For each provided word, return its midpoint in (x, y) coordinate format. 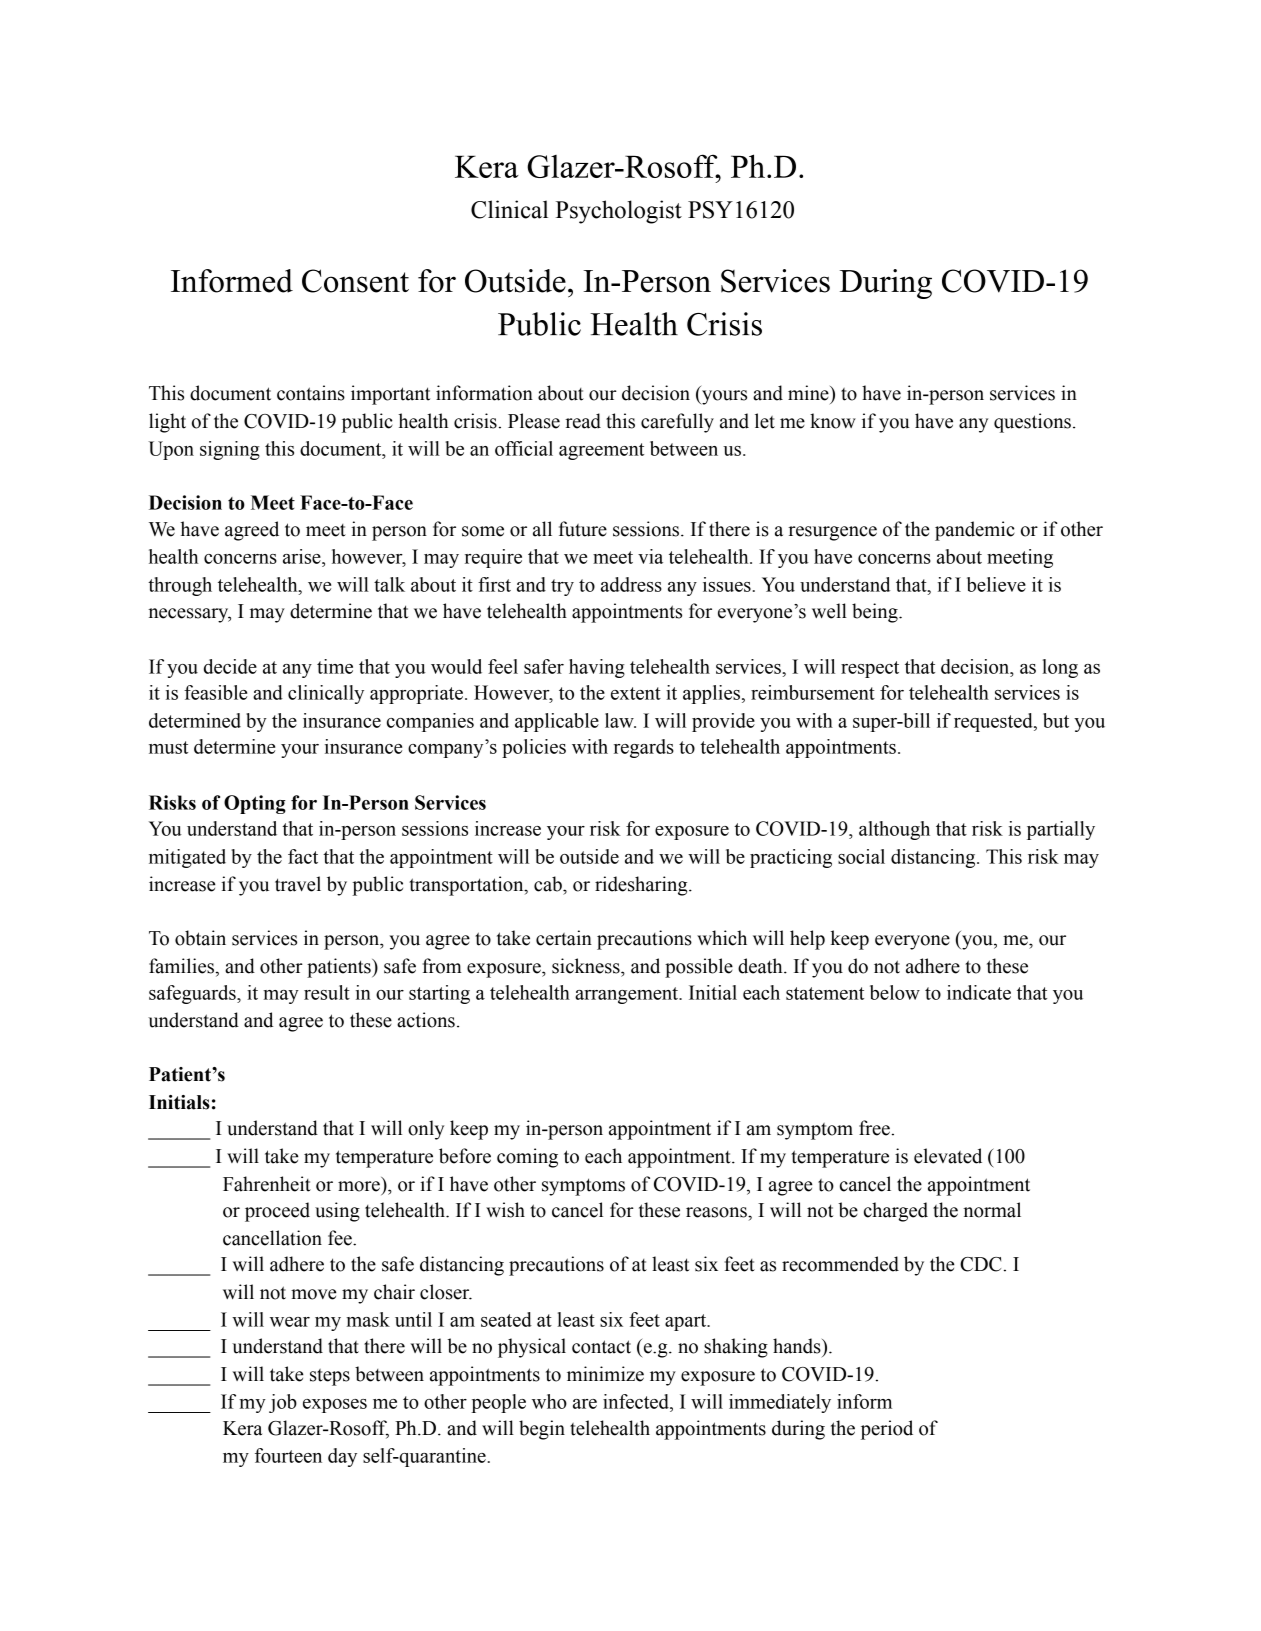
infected (637, 1401)
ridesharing (642, 886)
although (894, 830)
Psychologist (619, 212)
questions (1032, 423)
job (283, 1403)
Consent (355, 281)
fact (303, 856)
